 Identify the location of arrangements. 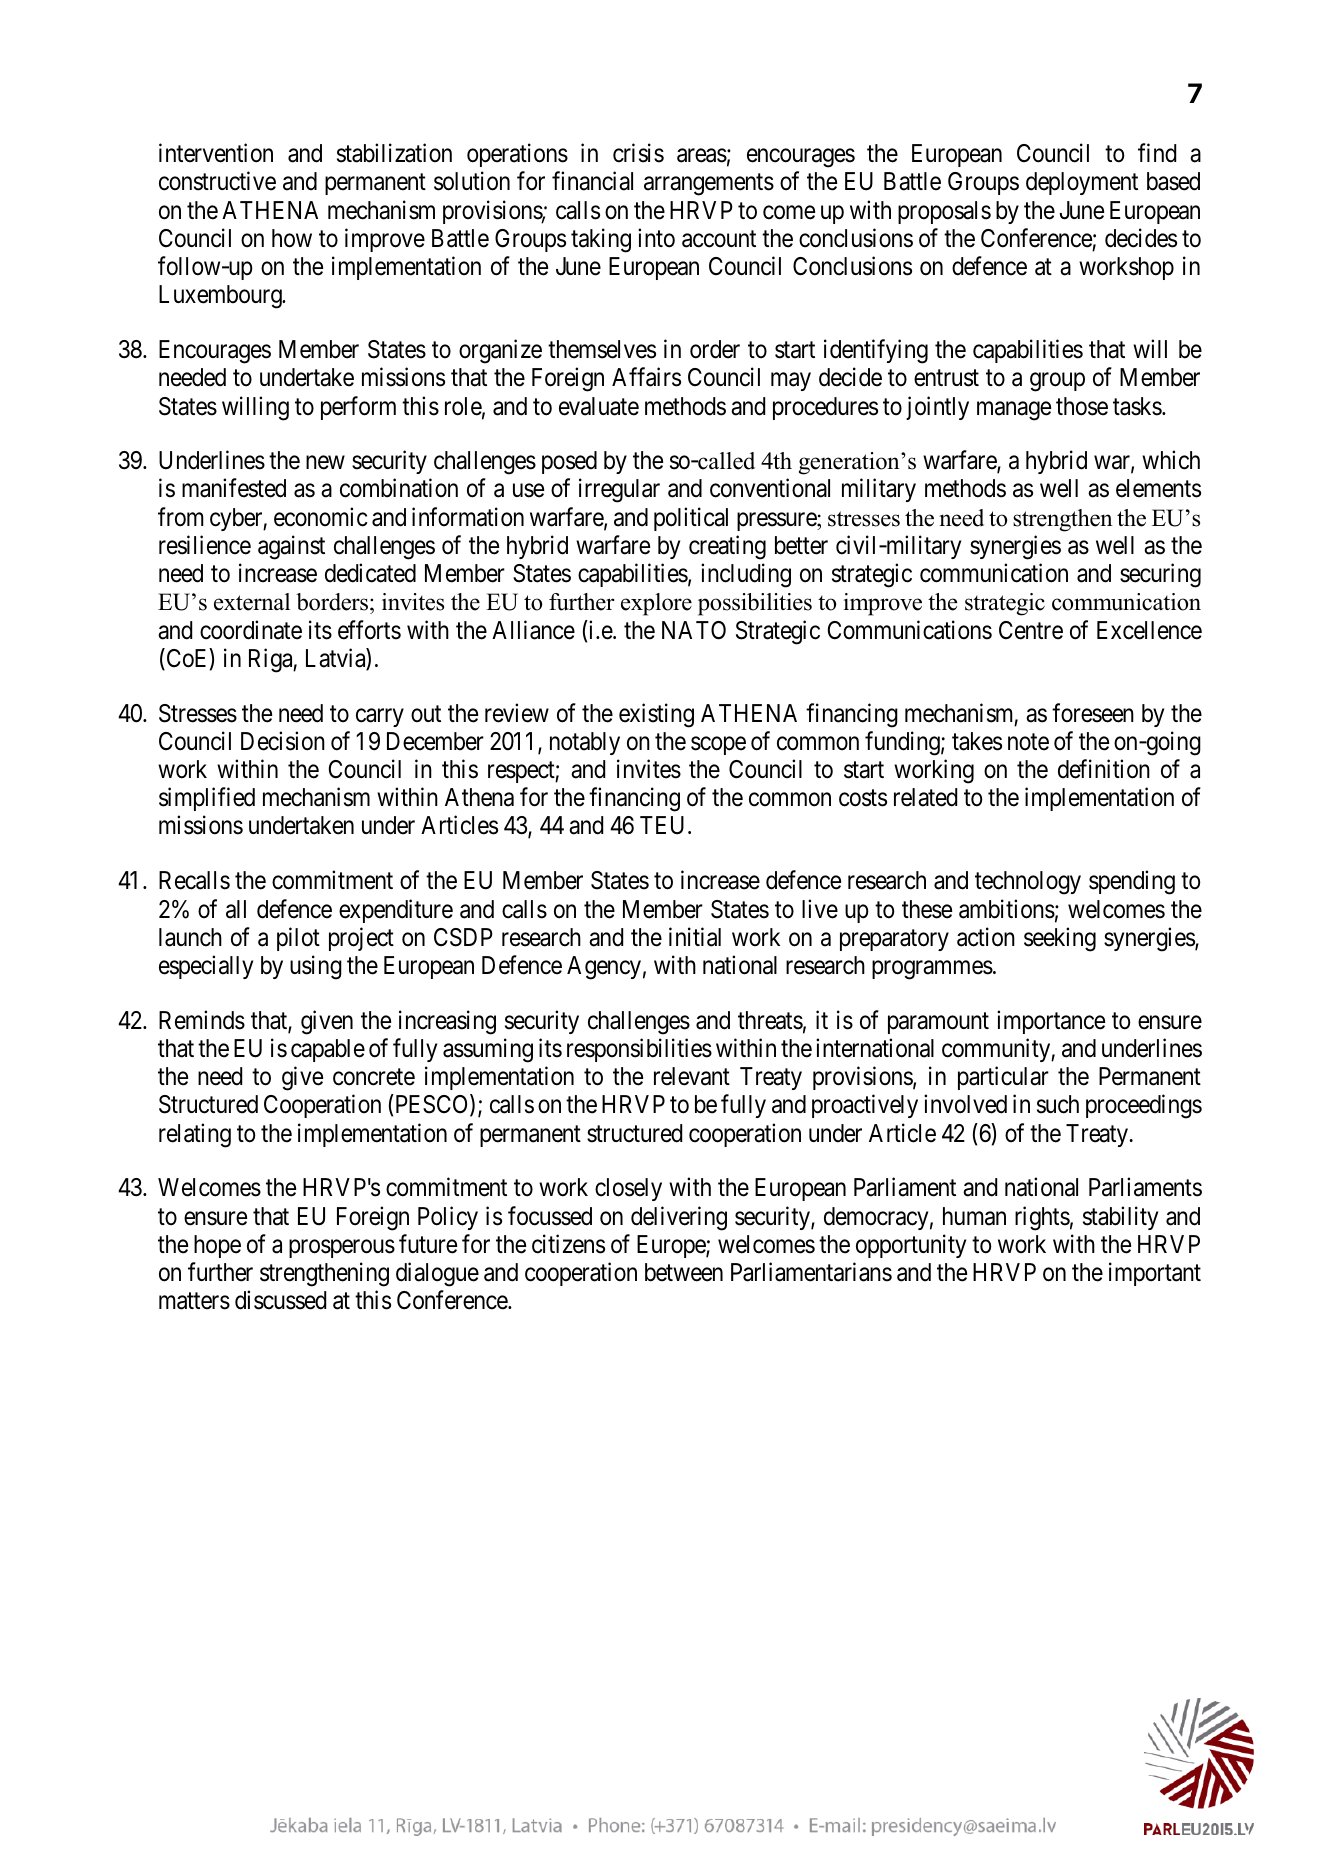
(709, 185).
